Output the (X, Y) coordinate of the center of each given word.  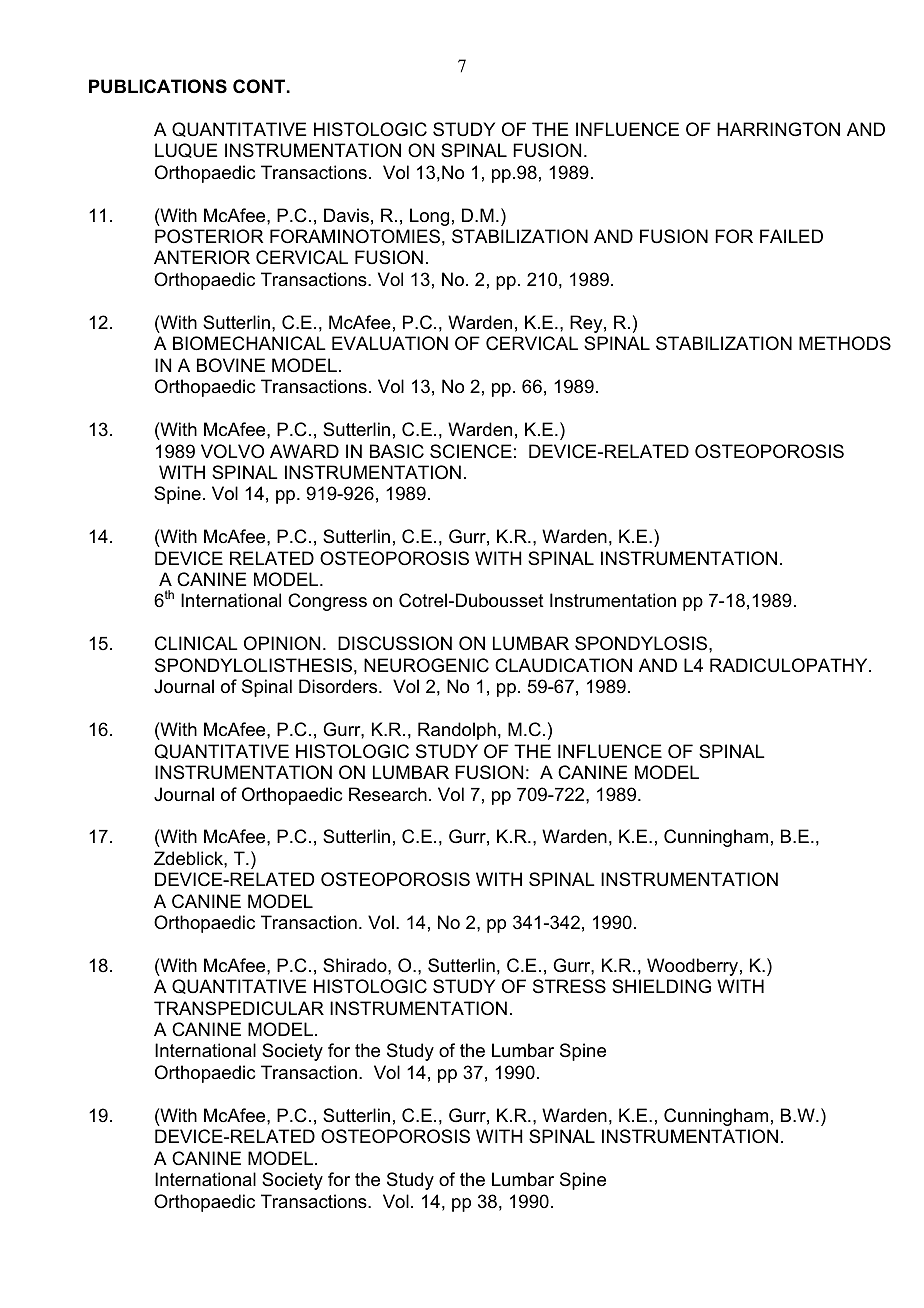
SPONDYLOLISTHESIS (253, 665)
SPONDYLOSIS (642, 643)
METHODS (845, 343)
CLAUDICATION (563, 665)
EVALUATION (390, 343)
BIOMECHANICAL (249, 343)
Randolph (457, 731)
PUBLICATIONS (158, 86)
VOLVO (232, 451)
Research (388, 794)
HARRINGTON (778, 129)
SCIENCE (471, 451)
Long (429, 217)
